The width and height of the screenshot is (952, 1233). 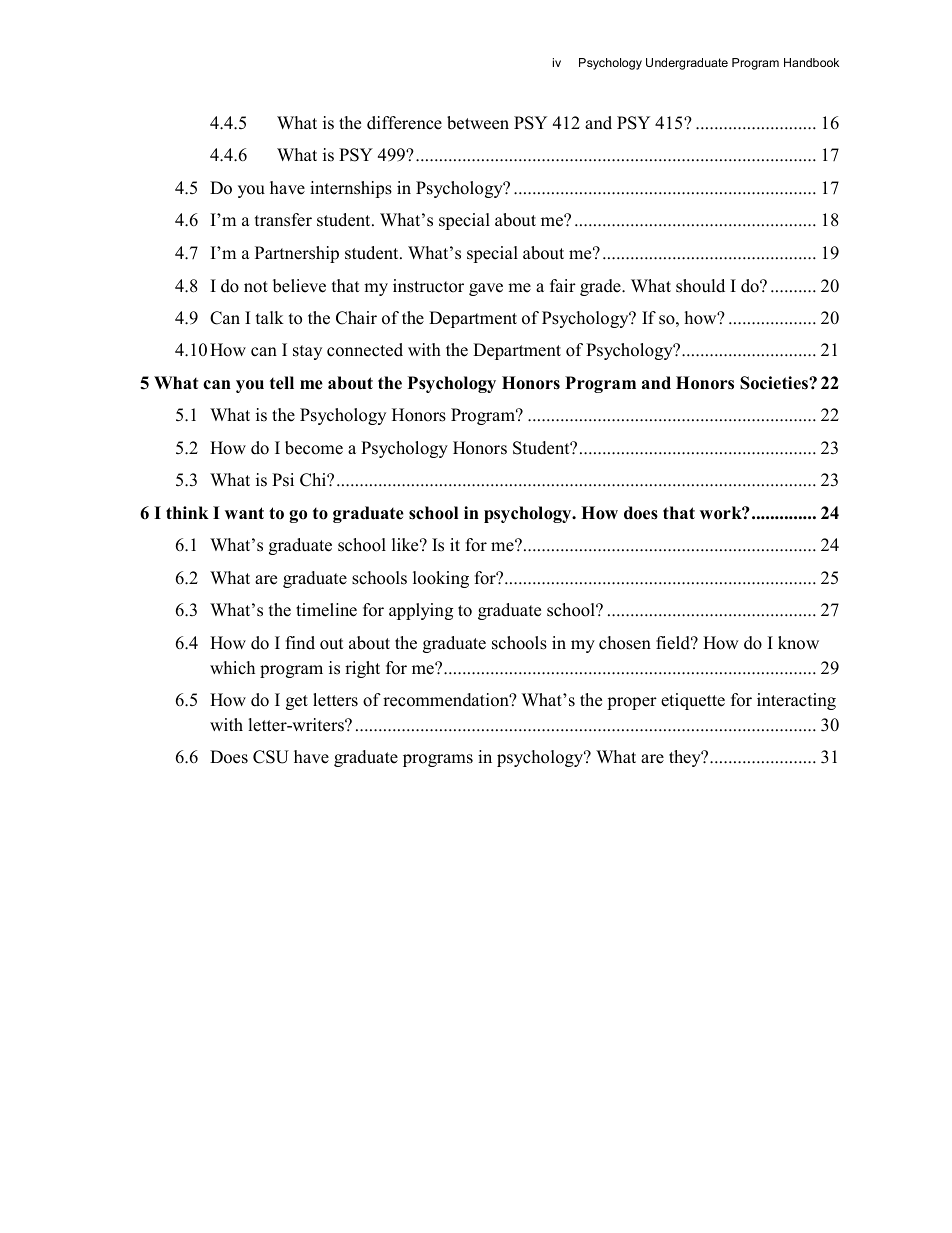 What do you see at coordinates (601, 287) in the screenshot?
I see `grade` at bounding box center [601, 287].
